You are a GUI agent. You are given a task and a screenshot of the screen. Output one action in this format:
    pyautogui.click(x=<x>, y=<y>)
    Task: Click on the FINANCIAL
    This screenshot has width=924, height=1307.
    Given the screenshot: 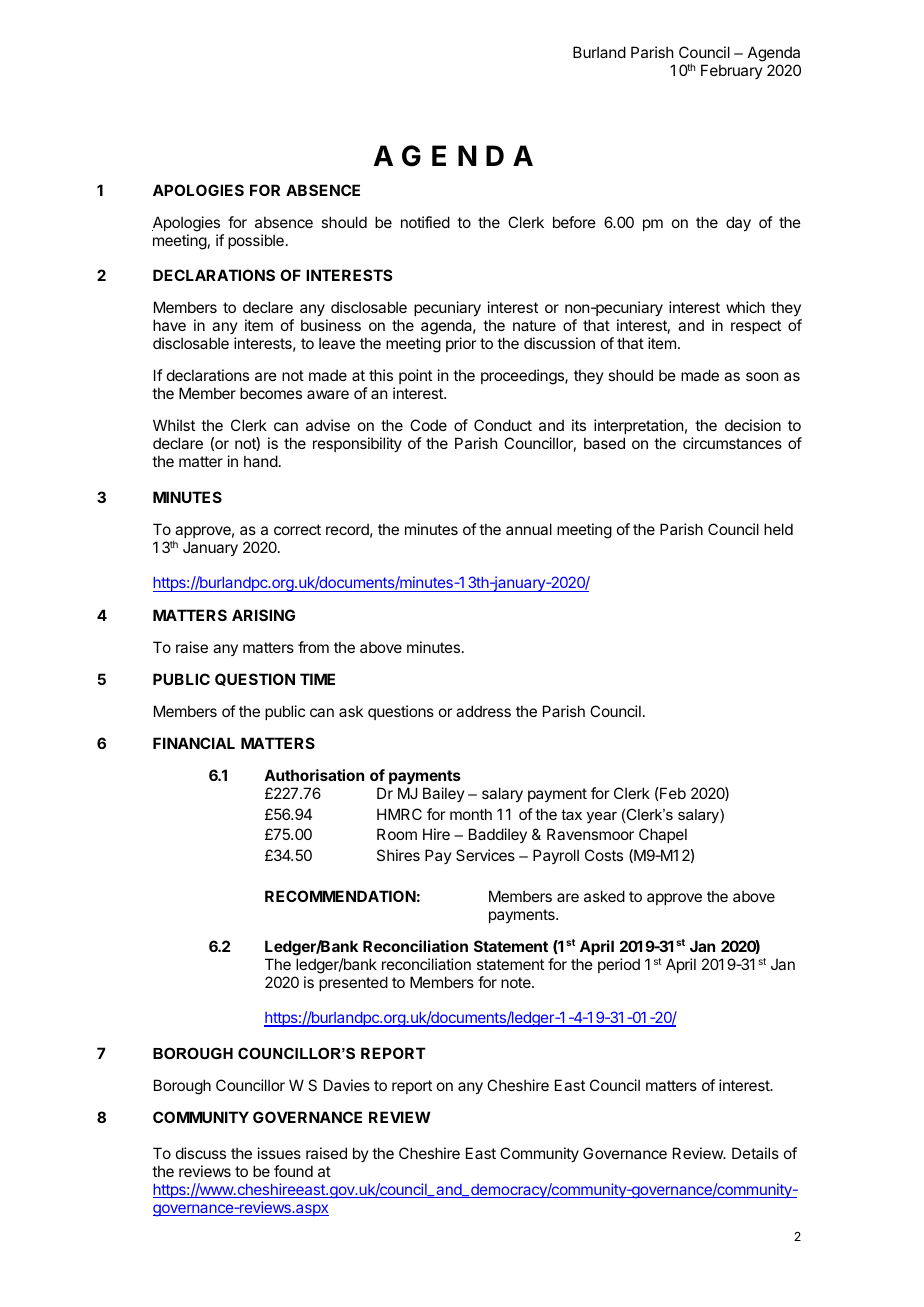 What is the action you would take?
    pyautogui.click(x=194, y=743)
